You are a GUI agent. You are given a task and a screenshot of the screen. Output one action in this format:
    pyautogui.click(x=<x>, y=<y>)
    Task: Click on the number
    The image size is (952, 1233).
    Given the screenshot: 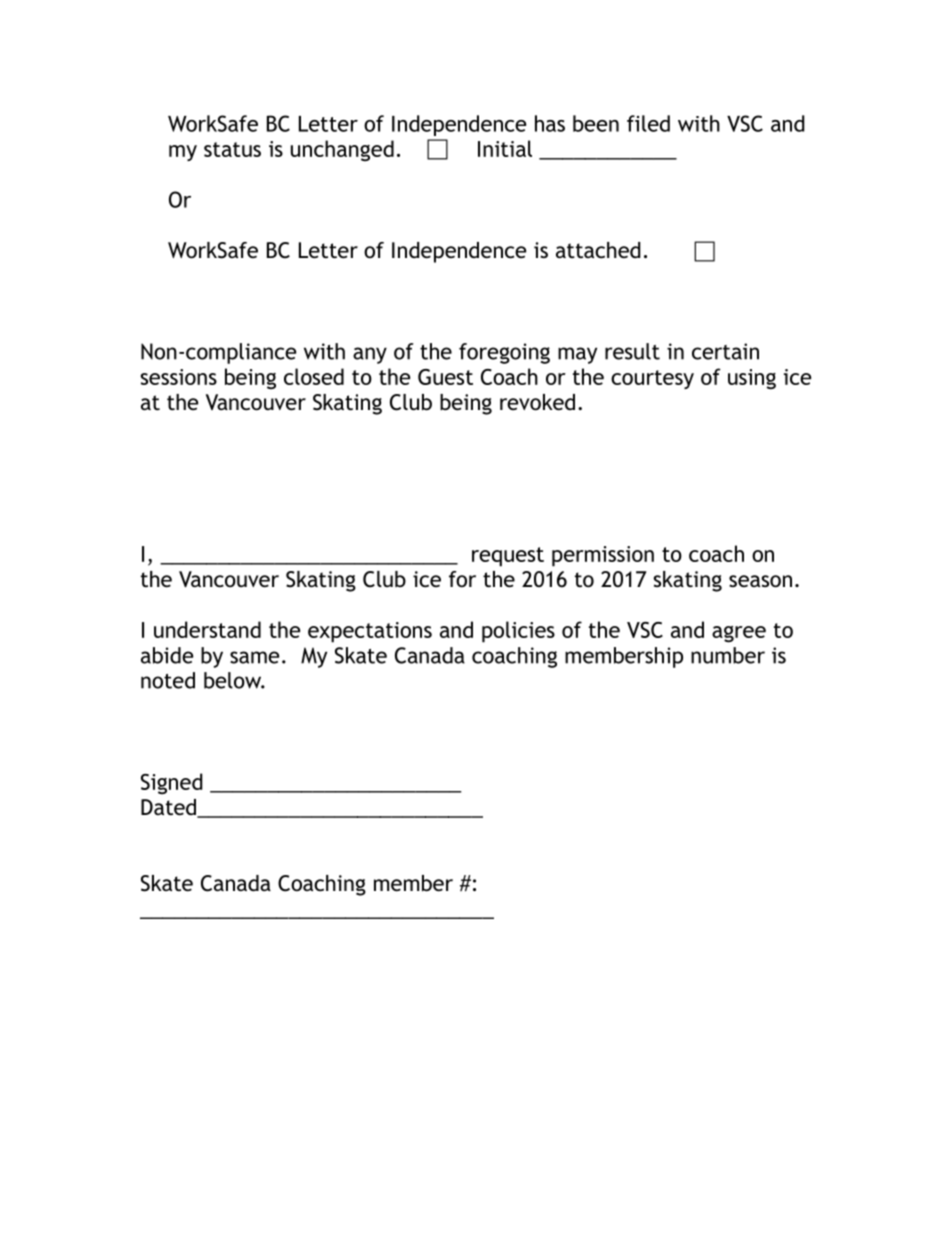 What is the action you would take?
    pyautogui.click(x=728, y=655)
